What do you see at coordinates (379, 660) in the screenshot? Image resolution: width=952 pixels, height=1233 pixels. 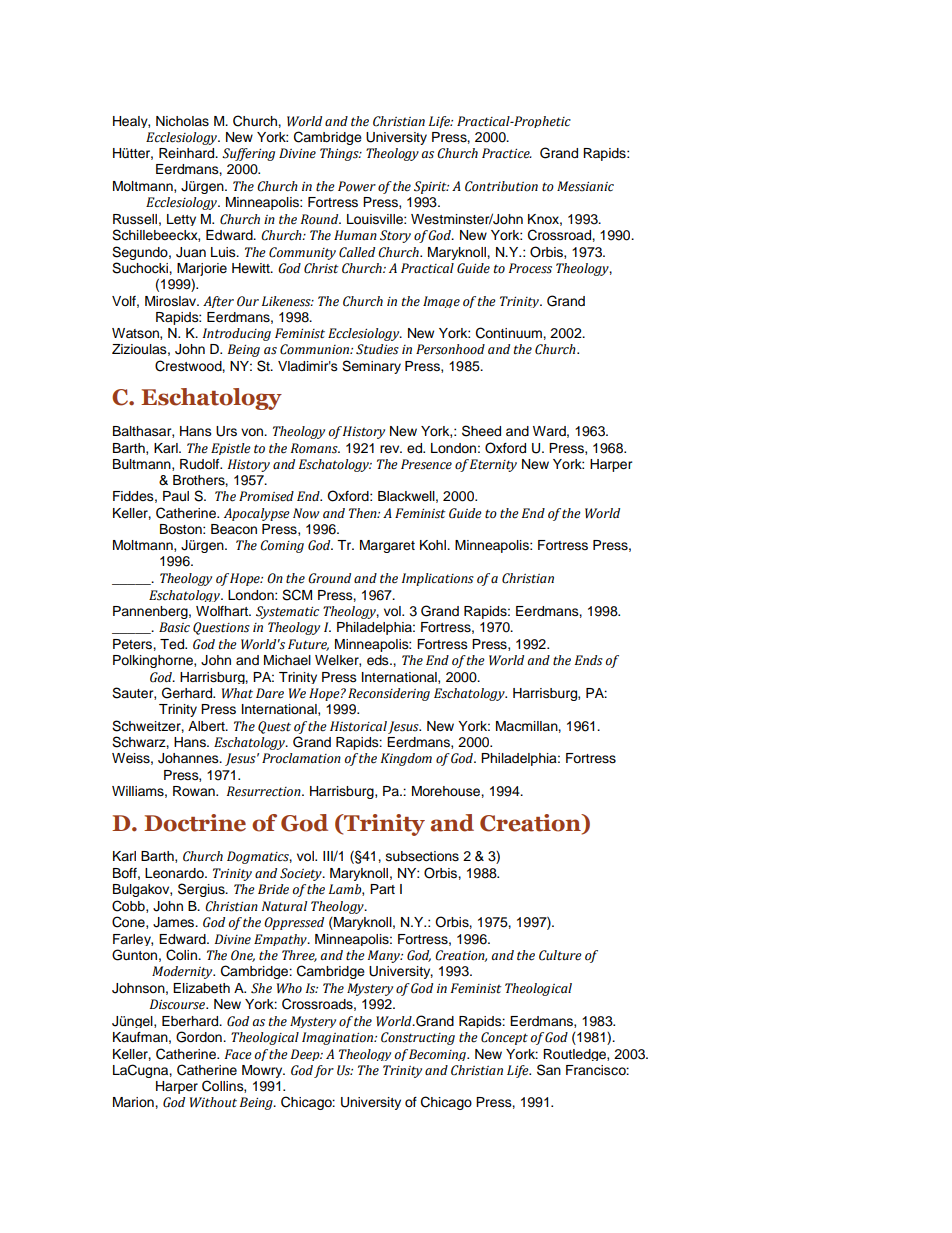 I see `eds` at bounding box center [379, 660].
